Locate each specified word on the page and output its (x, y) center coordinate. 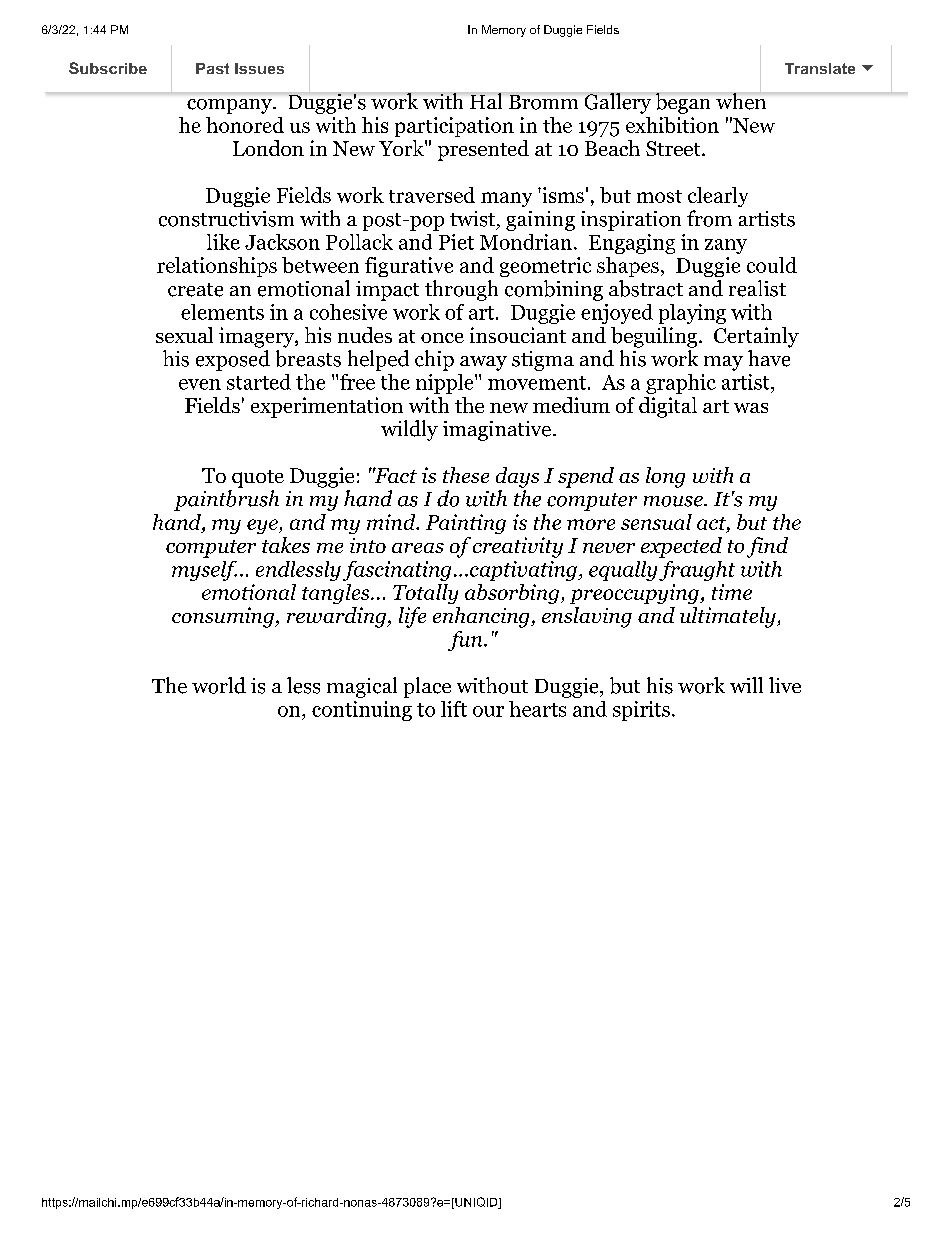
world (219, 685)
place (427, 687)
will (746, 685)
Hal (486, 100)
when (741, 100)
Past (212, 68)
